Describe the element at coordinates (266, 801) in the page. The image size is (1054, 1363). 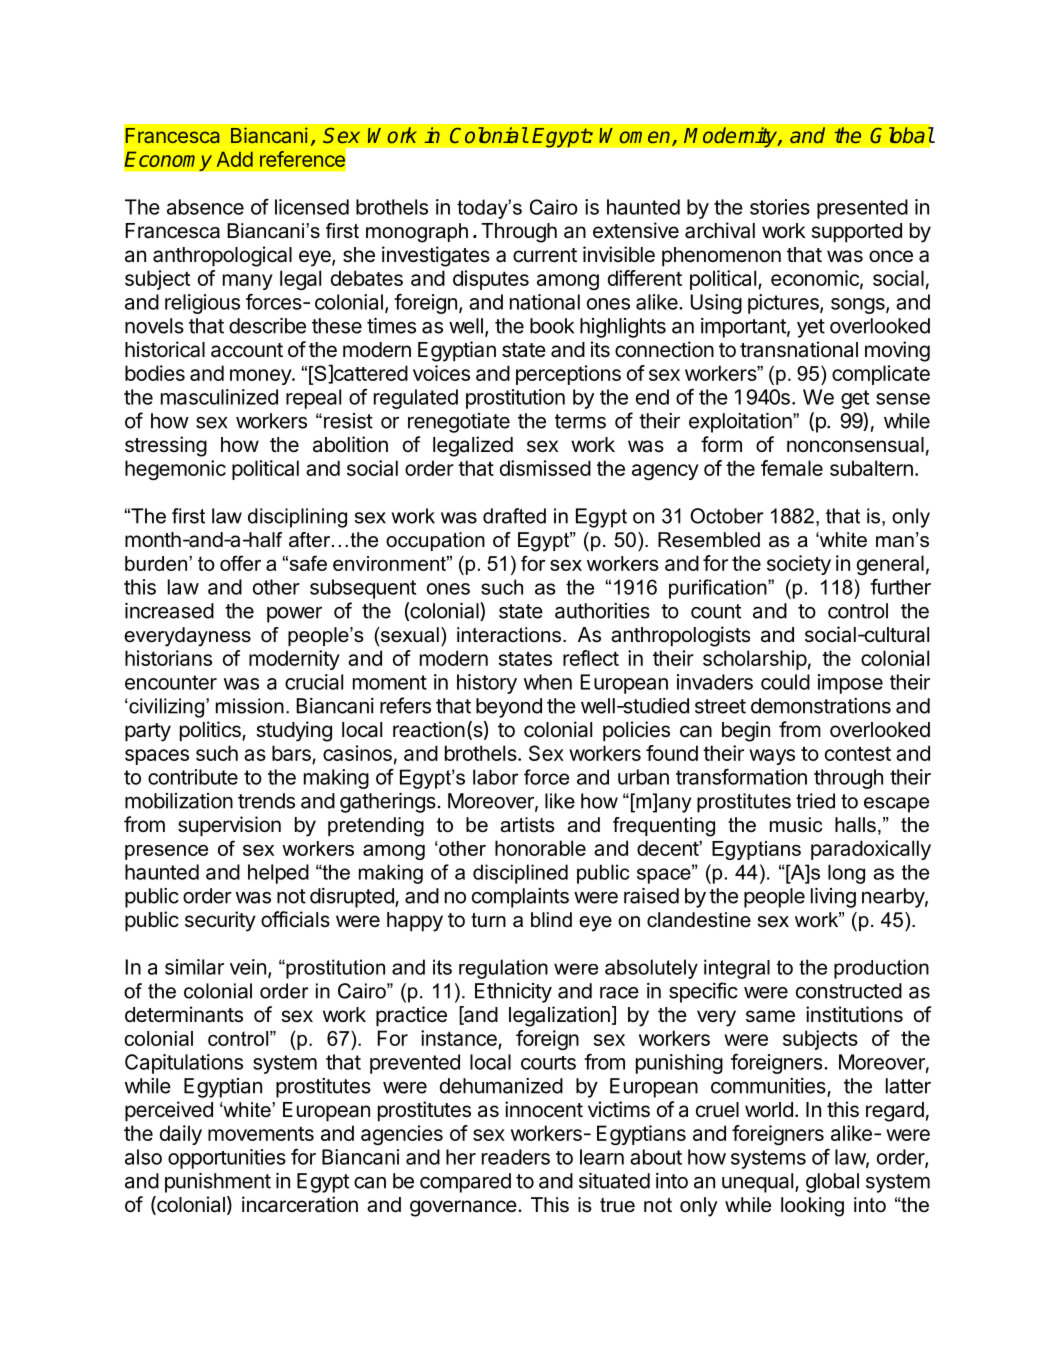
I see `trends` at that location.
